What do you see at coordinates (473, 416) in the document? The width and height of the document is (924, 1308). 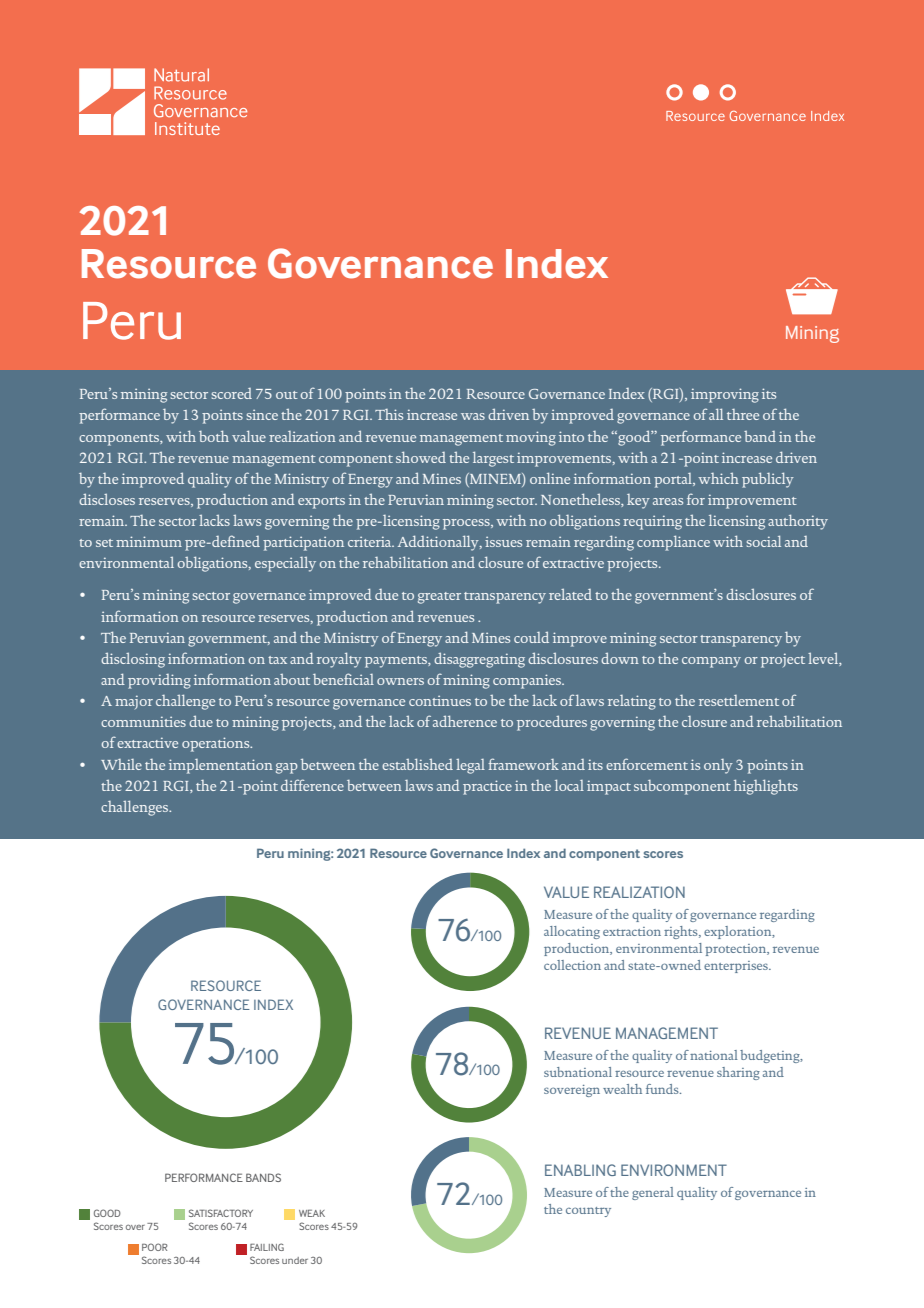 I see `was` at bounding box center [473, 416].
